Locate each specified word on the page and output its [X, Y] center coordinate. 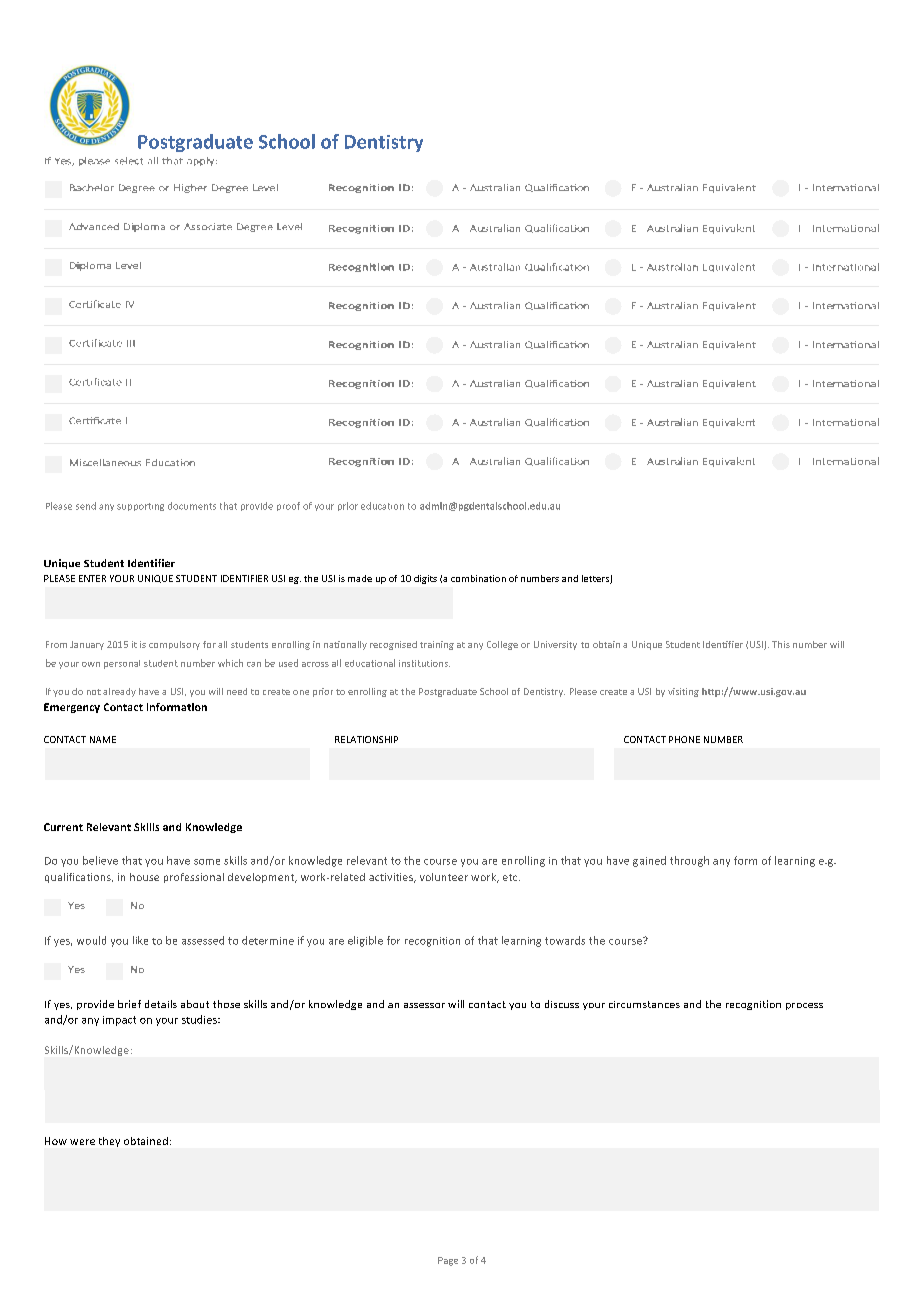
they [109, 1142]
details [161, 1004]
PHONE [684, 739]
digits [425, 579]
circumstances [644, 1004]
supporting [140, 507]
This [781, 644]
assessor [424, 1005]
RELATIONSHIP [366, 739]
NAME [103, 739]
